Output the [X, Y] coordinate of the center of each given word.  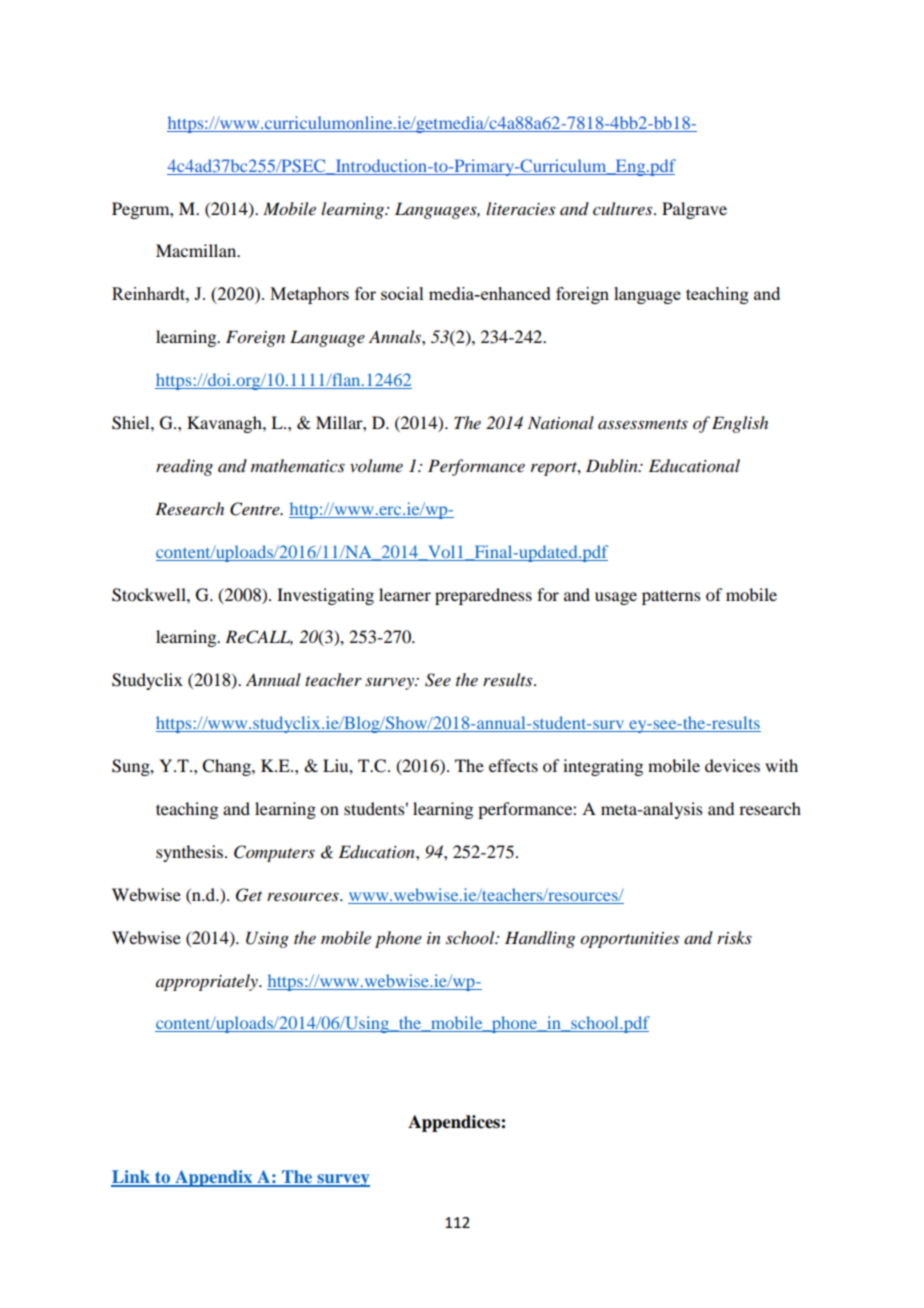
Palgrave [694, 210]
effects [513, 765]
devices [732, 765]
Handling [540, 939]
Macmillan [197, 250]
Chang [227, 767]
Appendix [214, 1178]
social [402, 293]
